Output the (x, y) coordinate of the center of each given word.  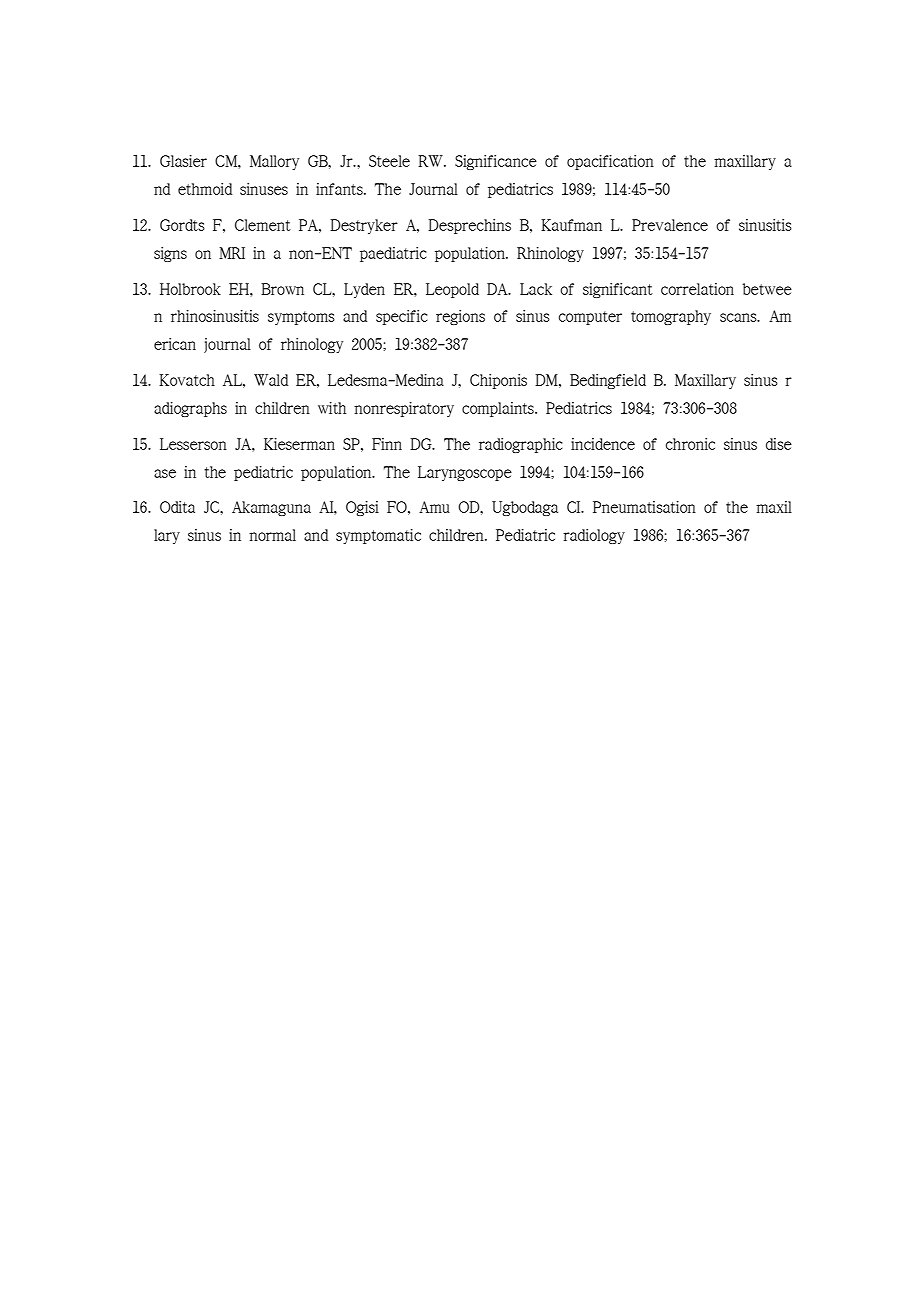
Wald (271, 380)
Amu (434, 507)
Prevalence (670, 225)
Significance (496, 162)
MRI (232, 253)
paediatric (393, 254)
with (332, 408)
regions (460, 317)
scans (739, 317)
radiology (594, 536)
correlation (697, 289)
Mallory (274, 162)
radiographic (520, 445)
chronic (690, 444)
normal (272, 535)
